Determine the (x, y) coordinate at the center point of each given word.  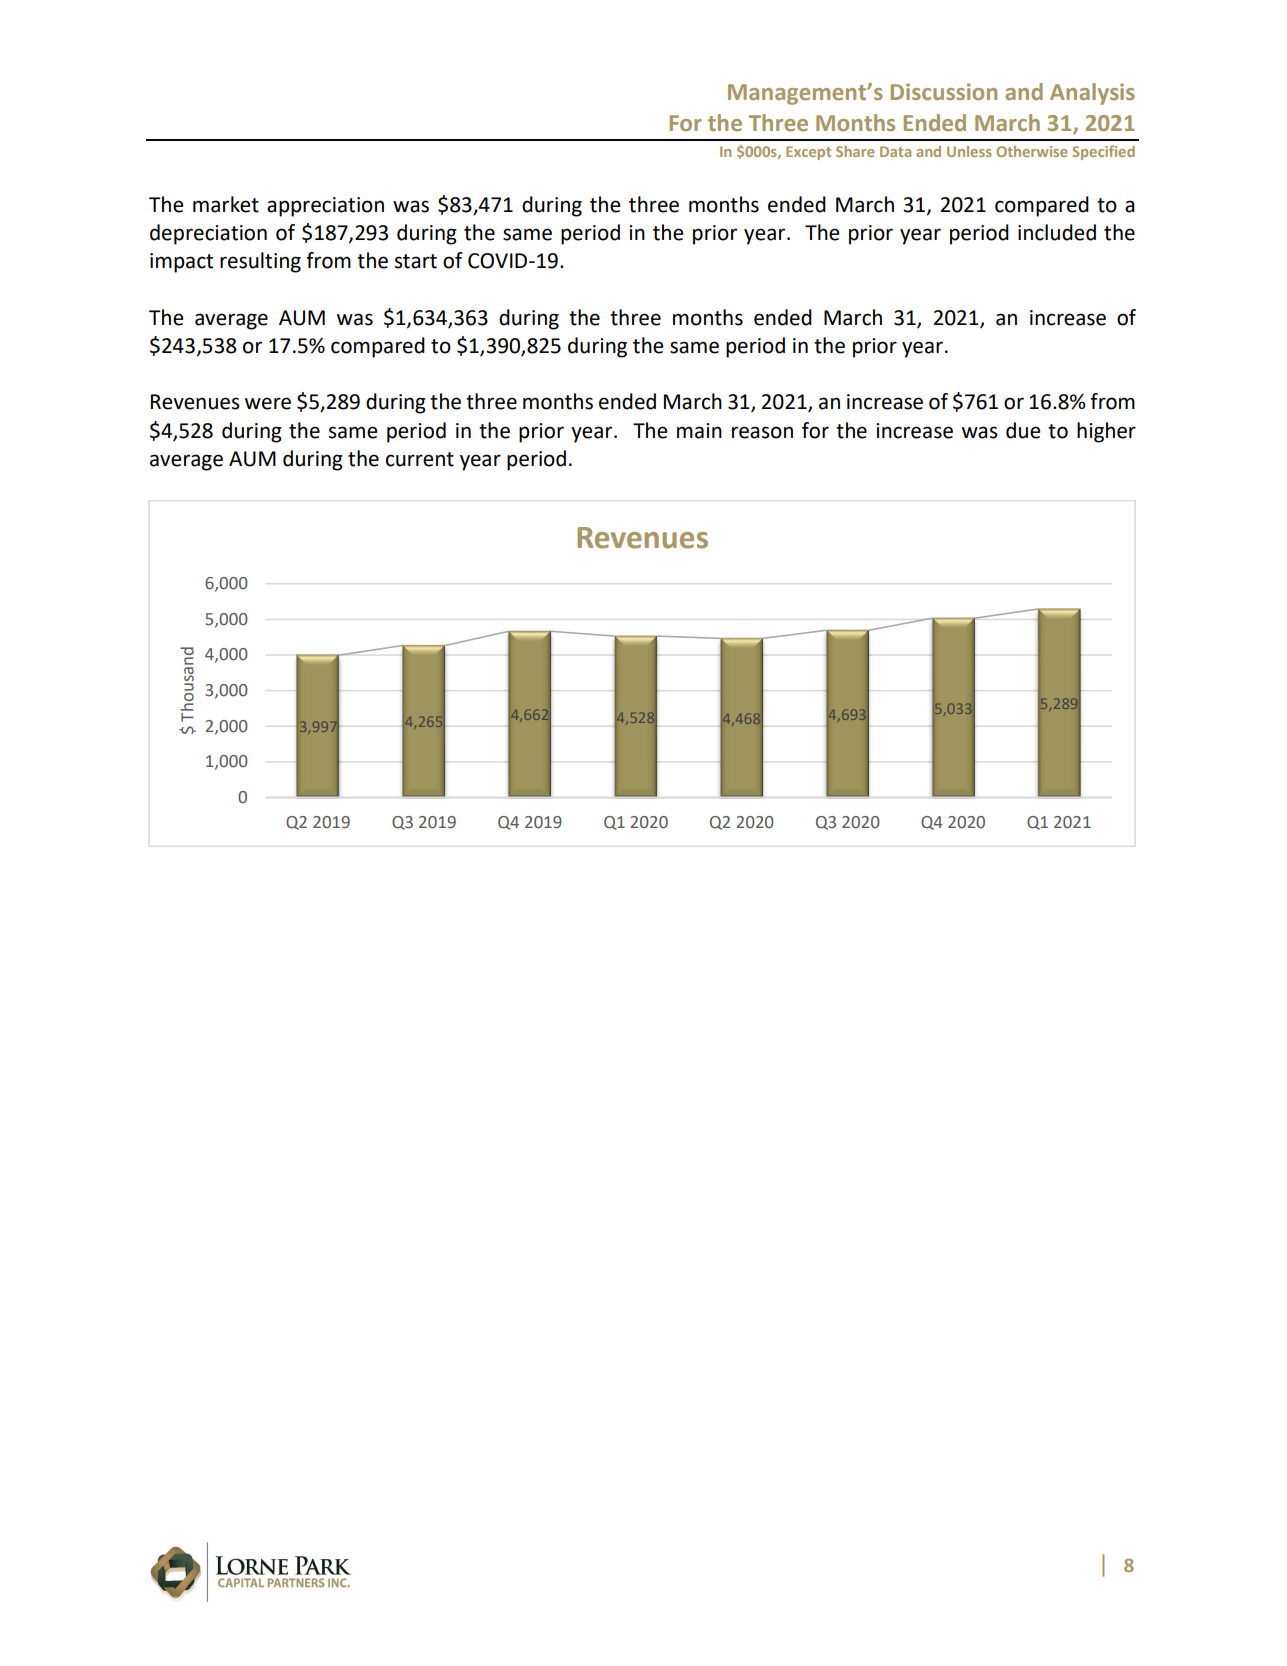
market (226, 204)
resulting (260, 262)
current (420, 459)
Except (808, 153)
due (1023, 430)
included (1057, 232)
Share (855, 151)
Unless (969, 151)
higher (1106, 432)
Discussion (944, 91)
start (416, 261)
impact (181, 263)
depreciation (208, 234)
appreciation (325, 207)
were (268, 403)
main (699, 431)
